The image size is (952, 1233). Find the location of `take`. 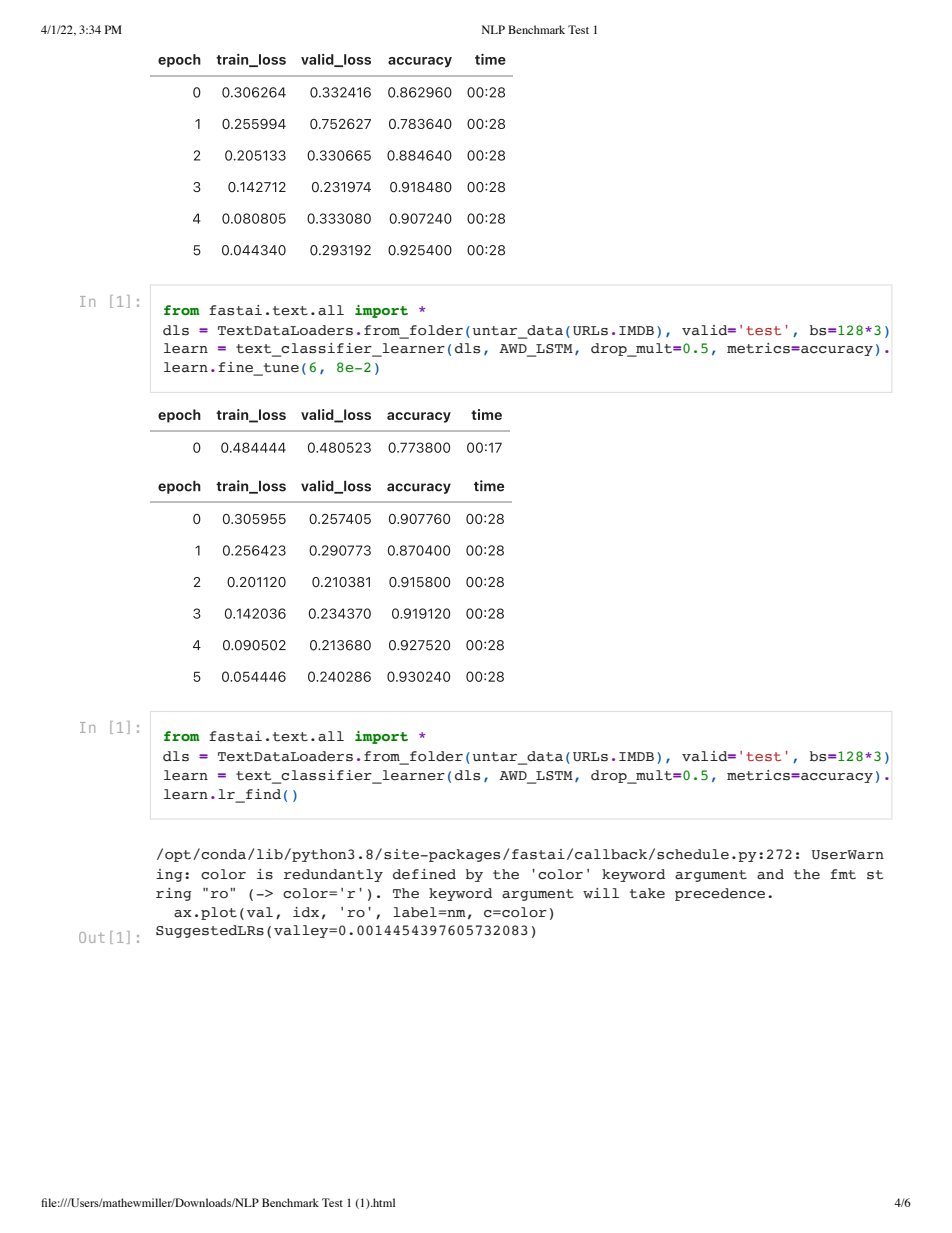

take is located at coordinates (647, 893).
